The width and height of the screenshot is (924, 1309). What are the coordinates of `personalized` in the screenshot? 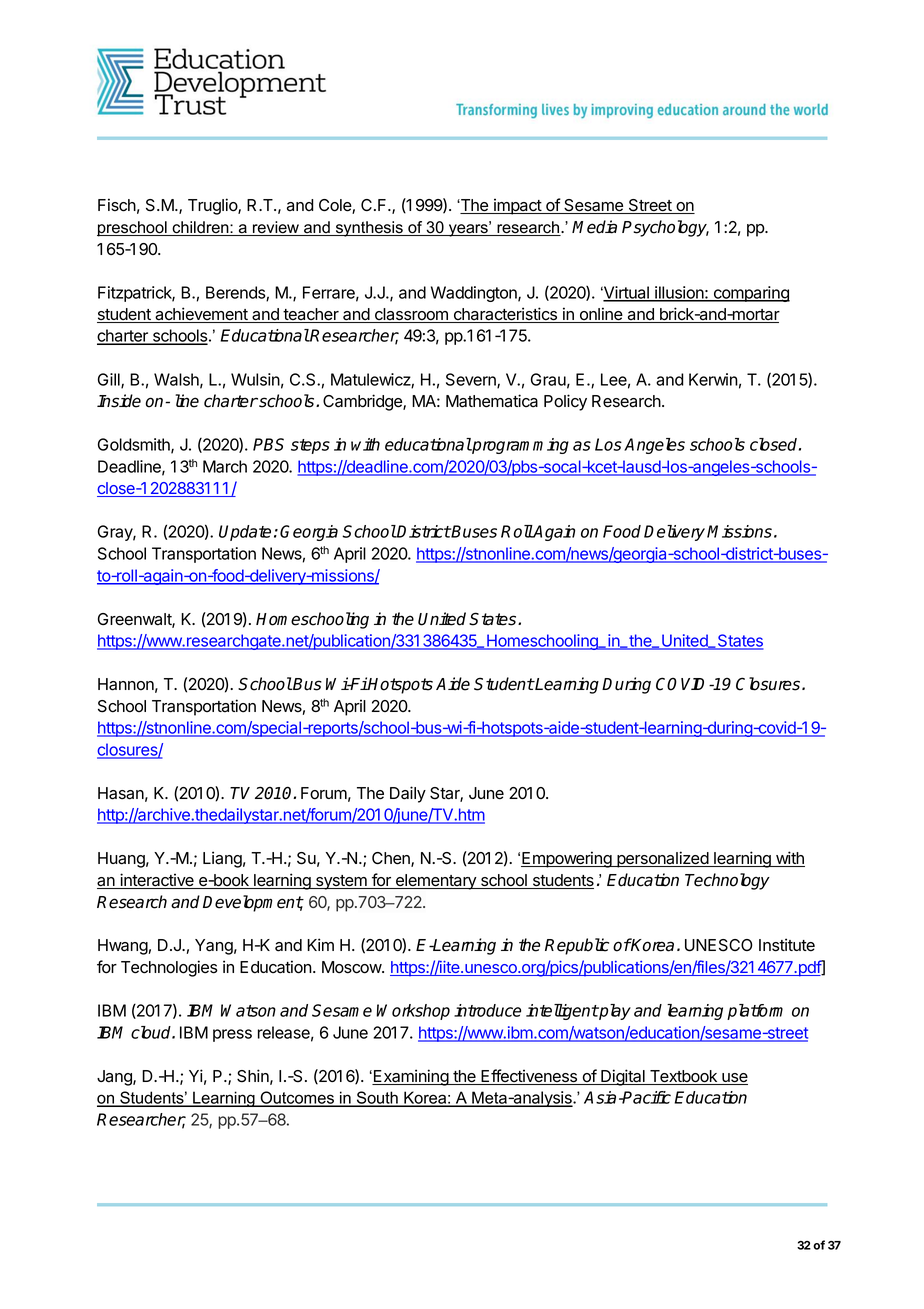 It's located at (662, 859).
